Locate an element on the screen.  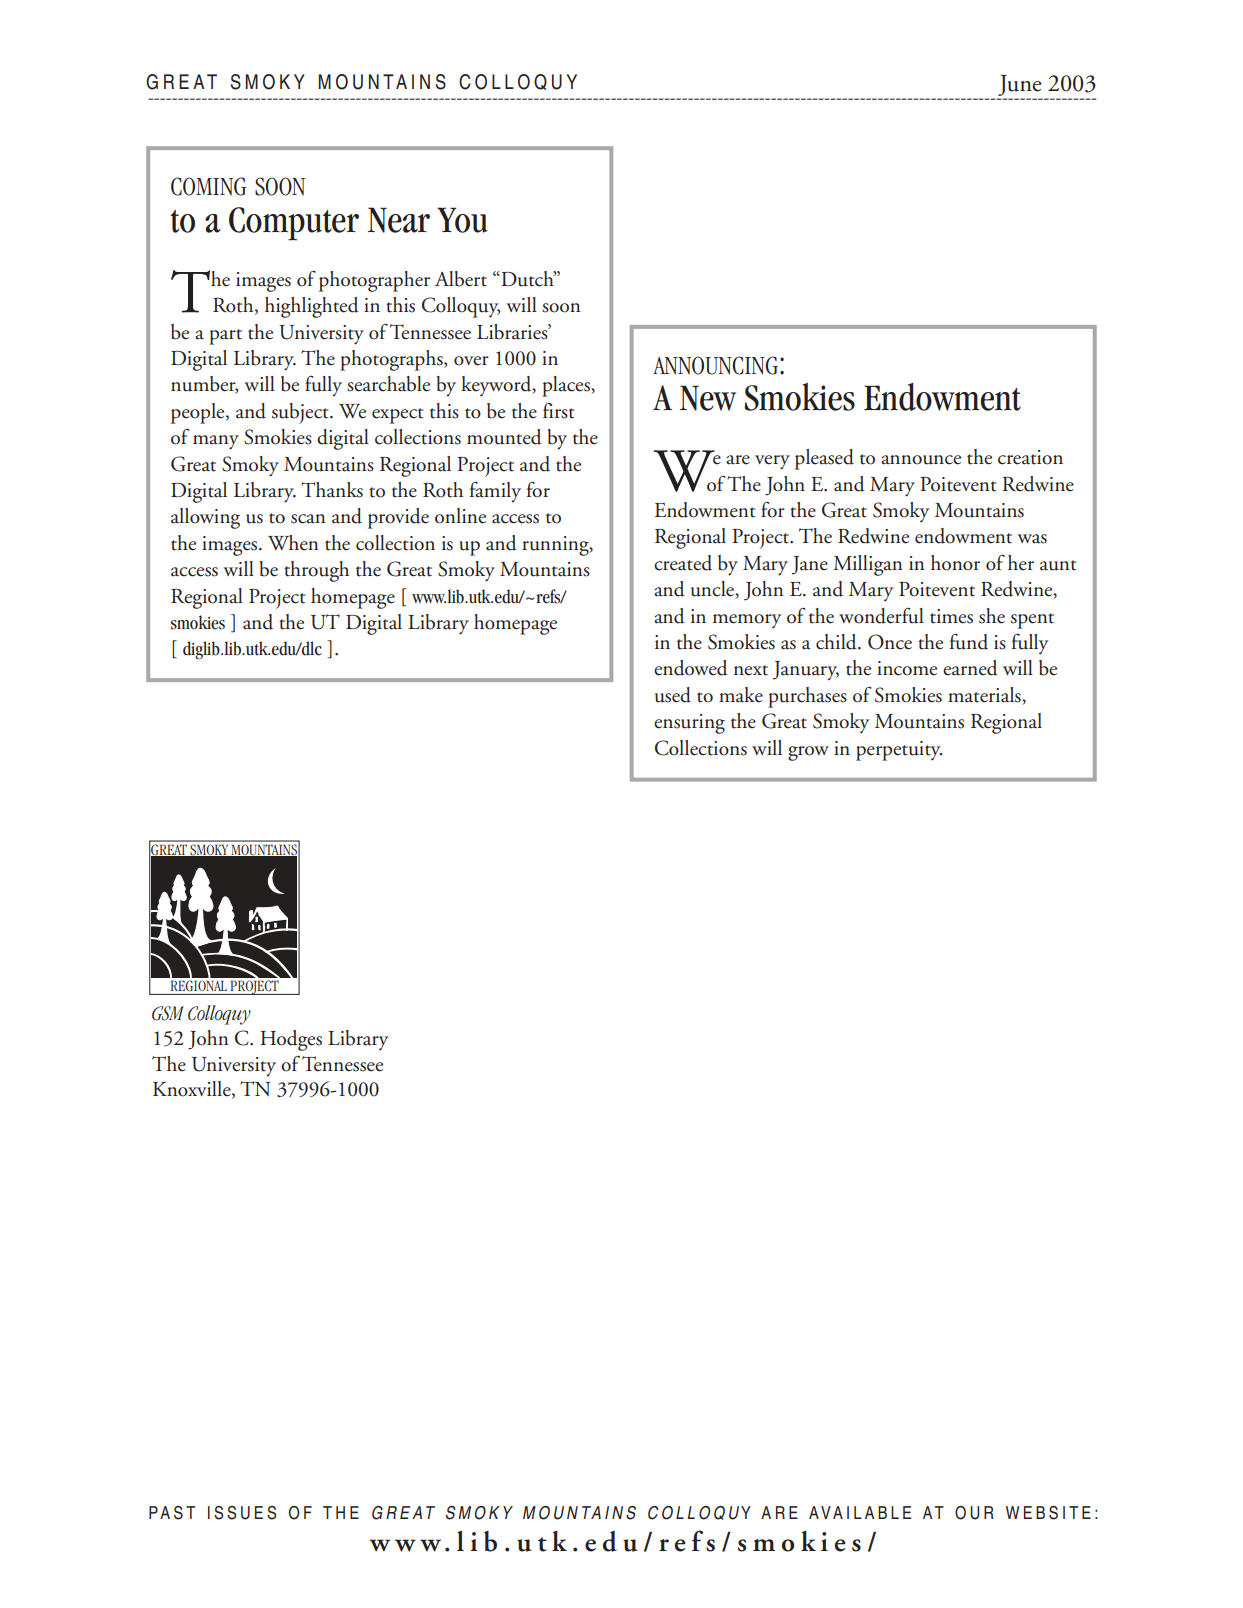
You is located at coordinates (462, 220).
